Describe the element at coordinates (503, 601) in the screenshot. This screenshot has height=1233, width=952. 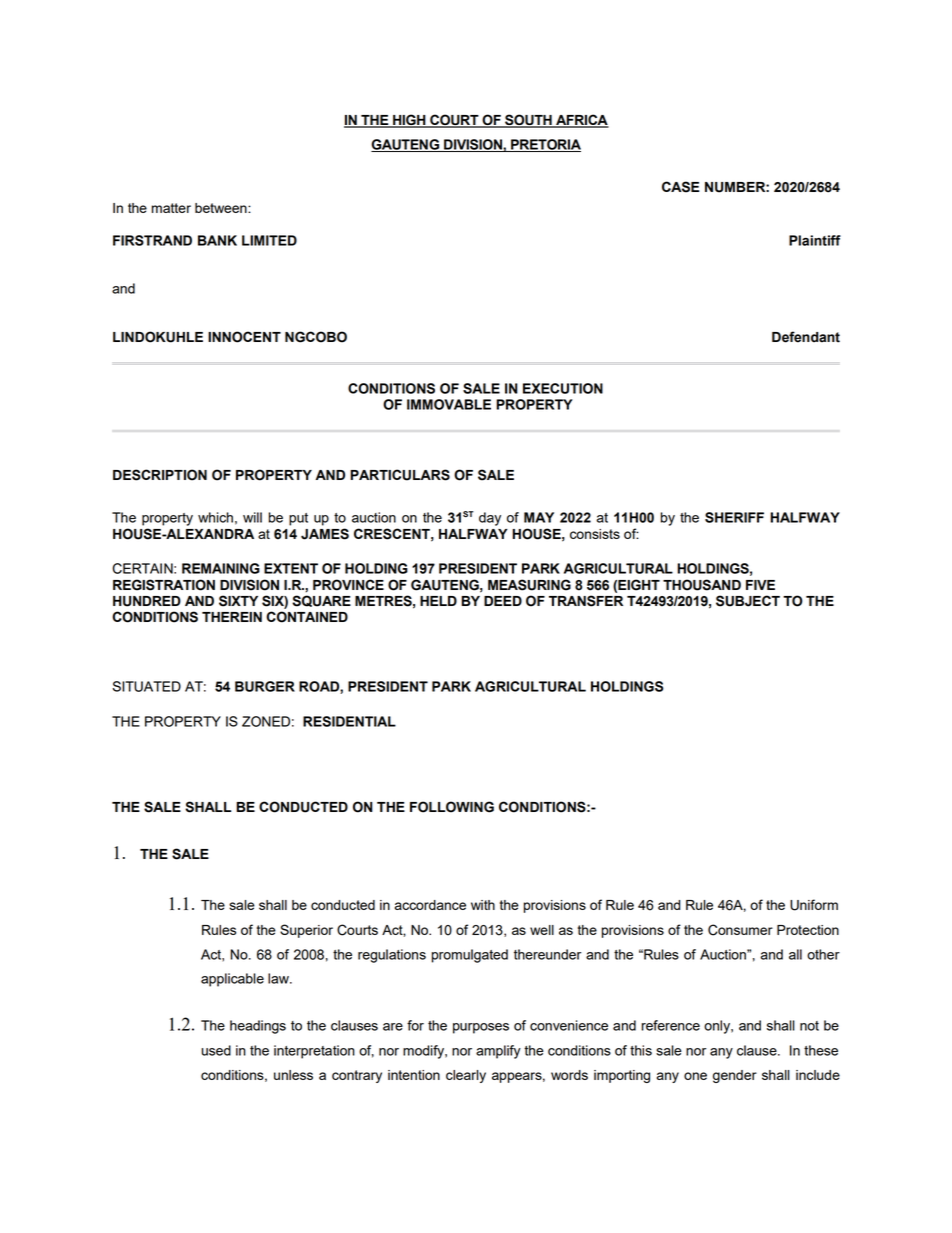
I see `DEED` at that location.
